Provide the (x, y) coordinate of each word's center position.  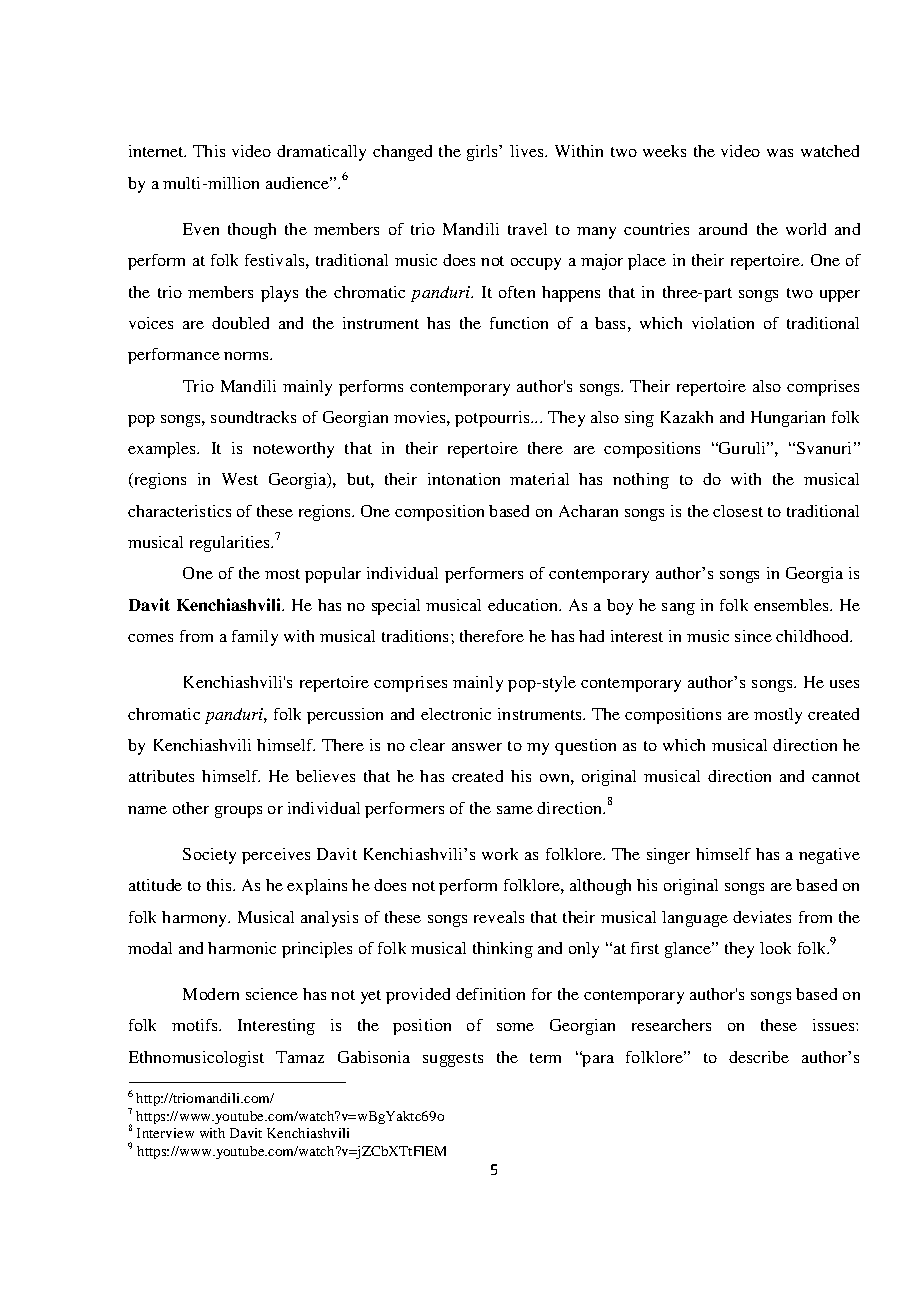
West (240, 479)
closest (738, 511)
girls (484, 153)
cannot (836, 777)
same (515, 810)
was (780, 153)
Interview (165, 1133)
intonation (464, 479)
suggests (453, 1060)
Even (201, 229)
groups (238, 812)
